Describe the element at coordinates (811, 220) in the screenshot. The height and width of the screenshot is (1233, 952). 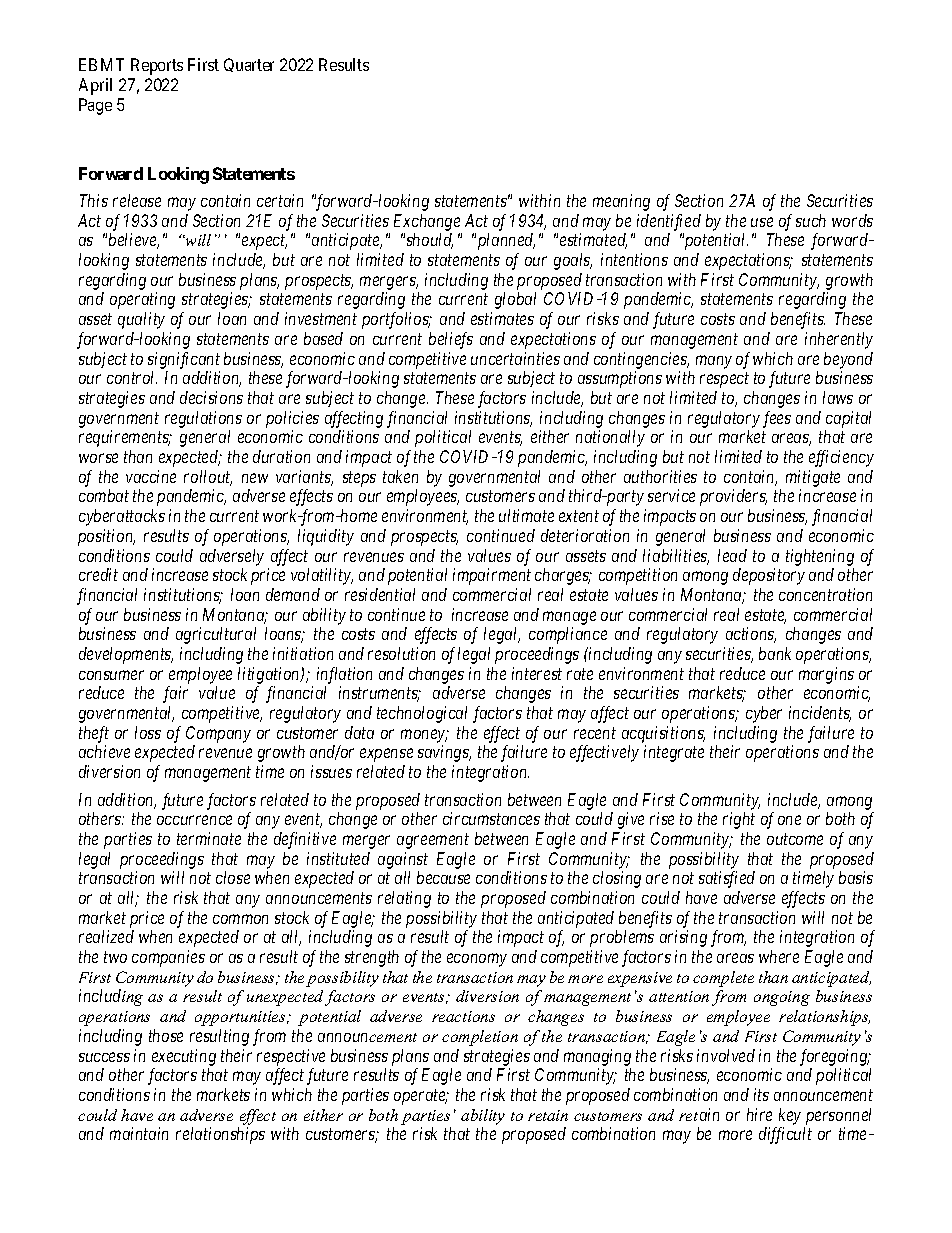
I see `such` at that location.
